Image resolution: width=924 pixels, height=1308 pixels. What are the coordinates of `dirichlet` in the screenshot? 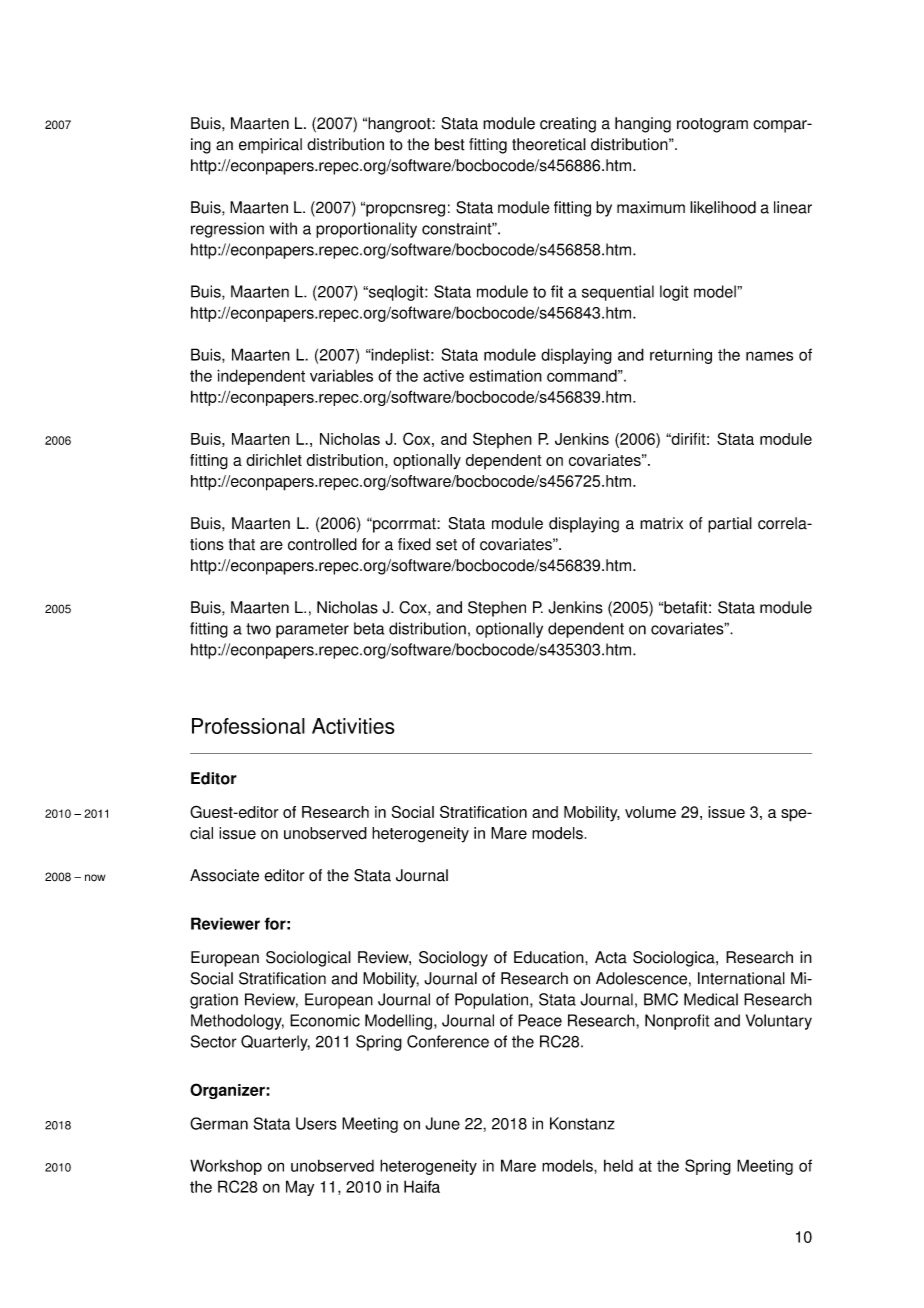 It's located at (274, 460).
